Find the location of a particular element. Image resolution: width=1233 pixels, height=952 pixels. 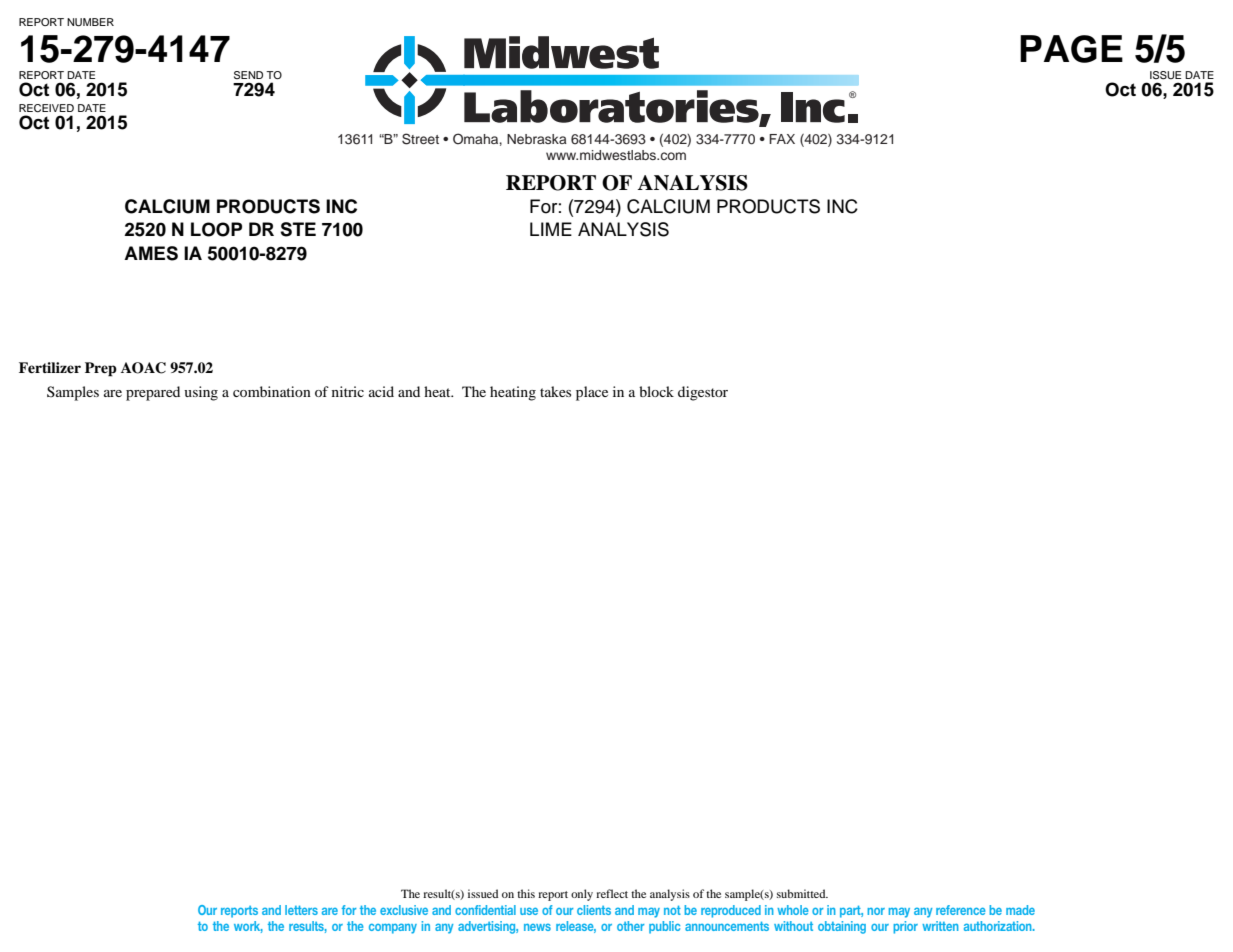

place is located at coordinates (592, 393).
